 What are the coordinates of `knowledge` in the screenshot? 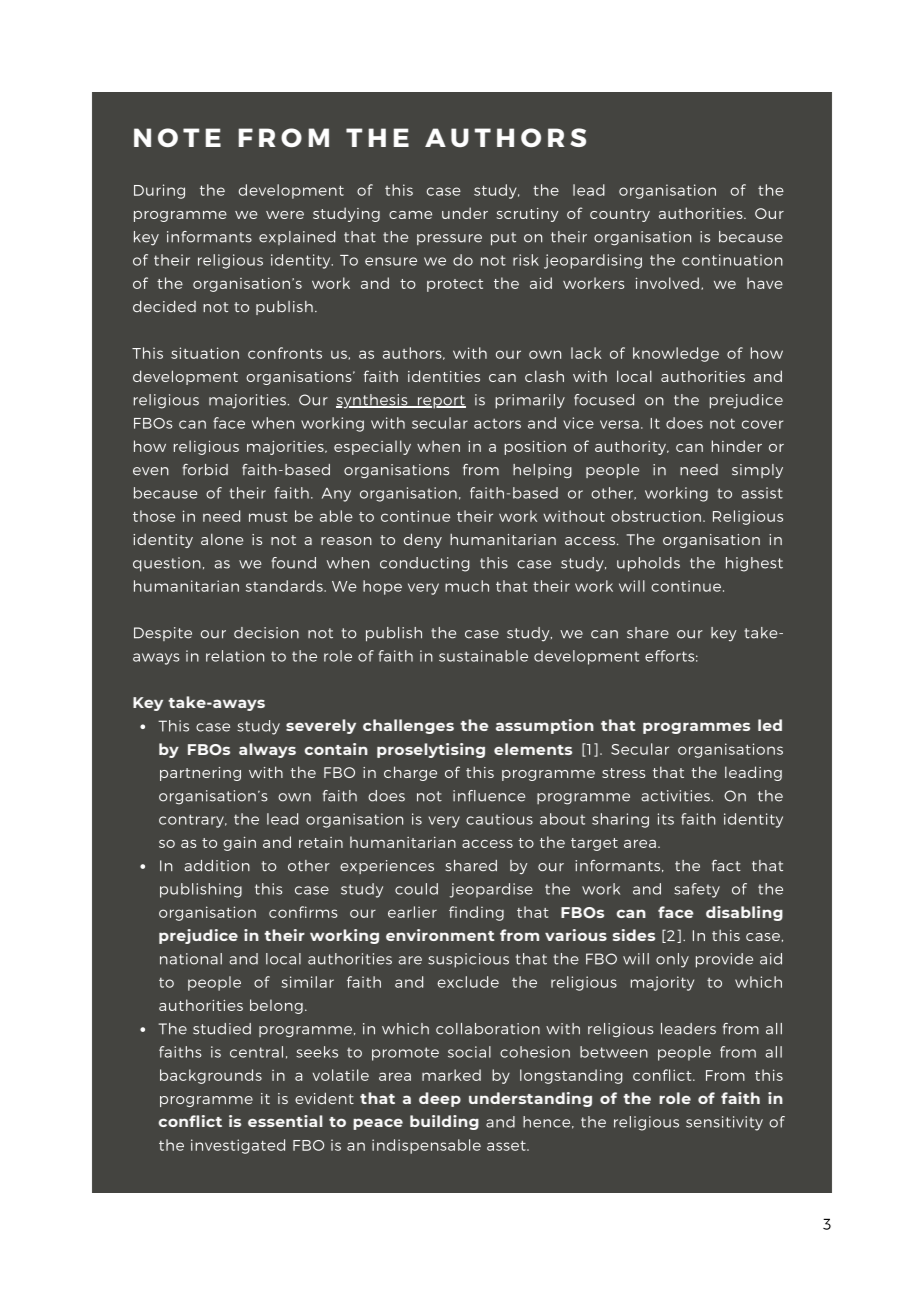 It's located at (676, 354).
